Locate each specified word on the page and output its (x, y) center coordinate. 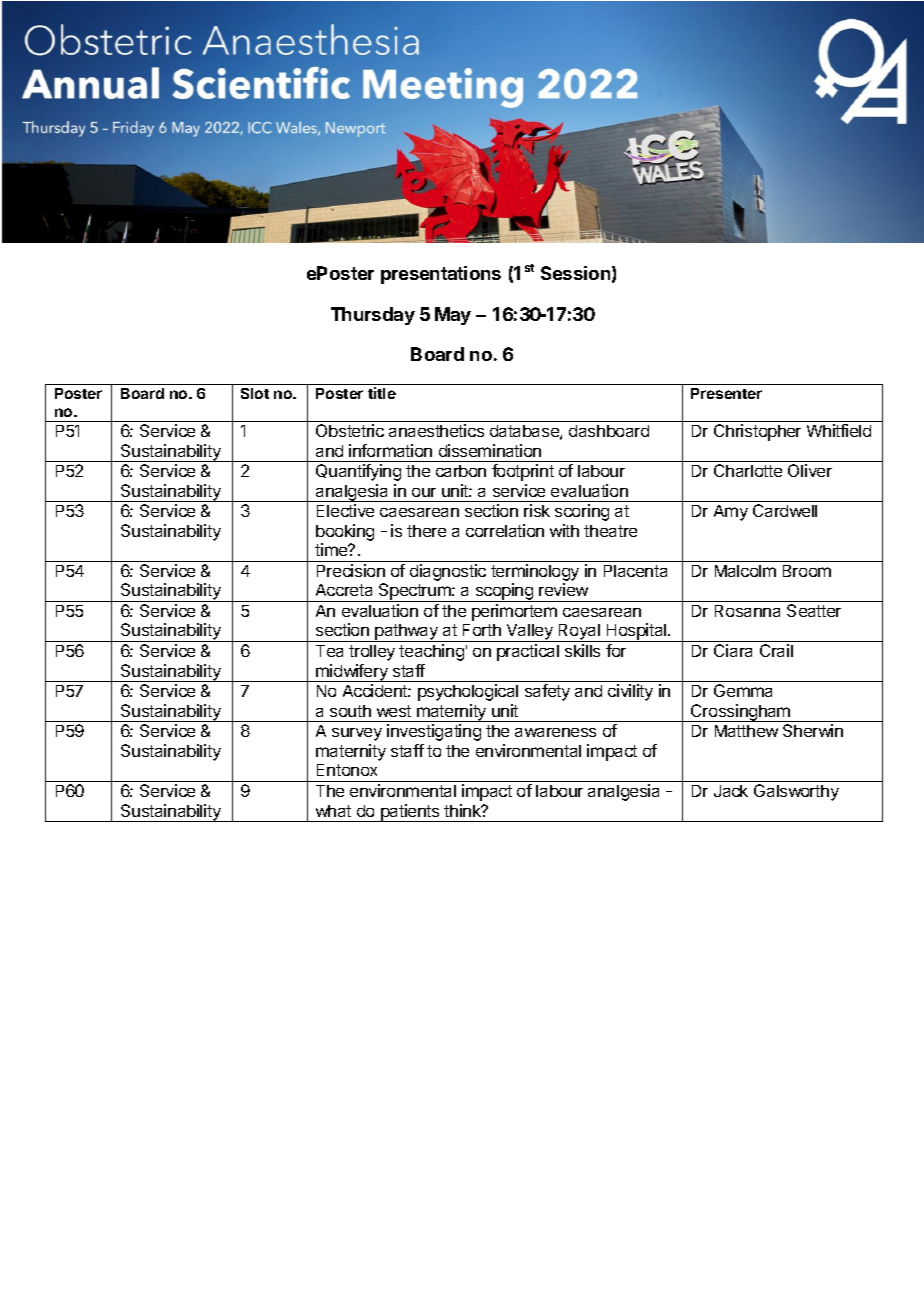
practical (528, 652)
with (564, 530)
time (332, 549)
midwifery (352, 673)
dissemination (490, 450)
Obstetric (350, 430)
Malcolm (745, 571)
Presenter (726, 393)
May (453, 316)
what (333, 811)
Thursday (373, 316)
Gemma (743, 690)
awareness (555, 732)
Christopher (757, 432)
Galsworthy (796, 792)
